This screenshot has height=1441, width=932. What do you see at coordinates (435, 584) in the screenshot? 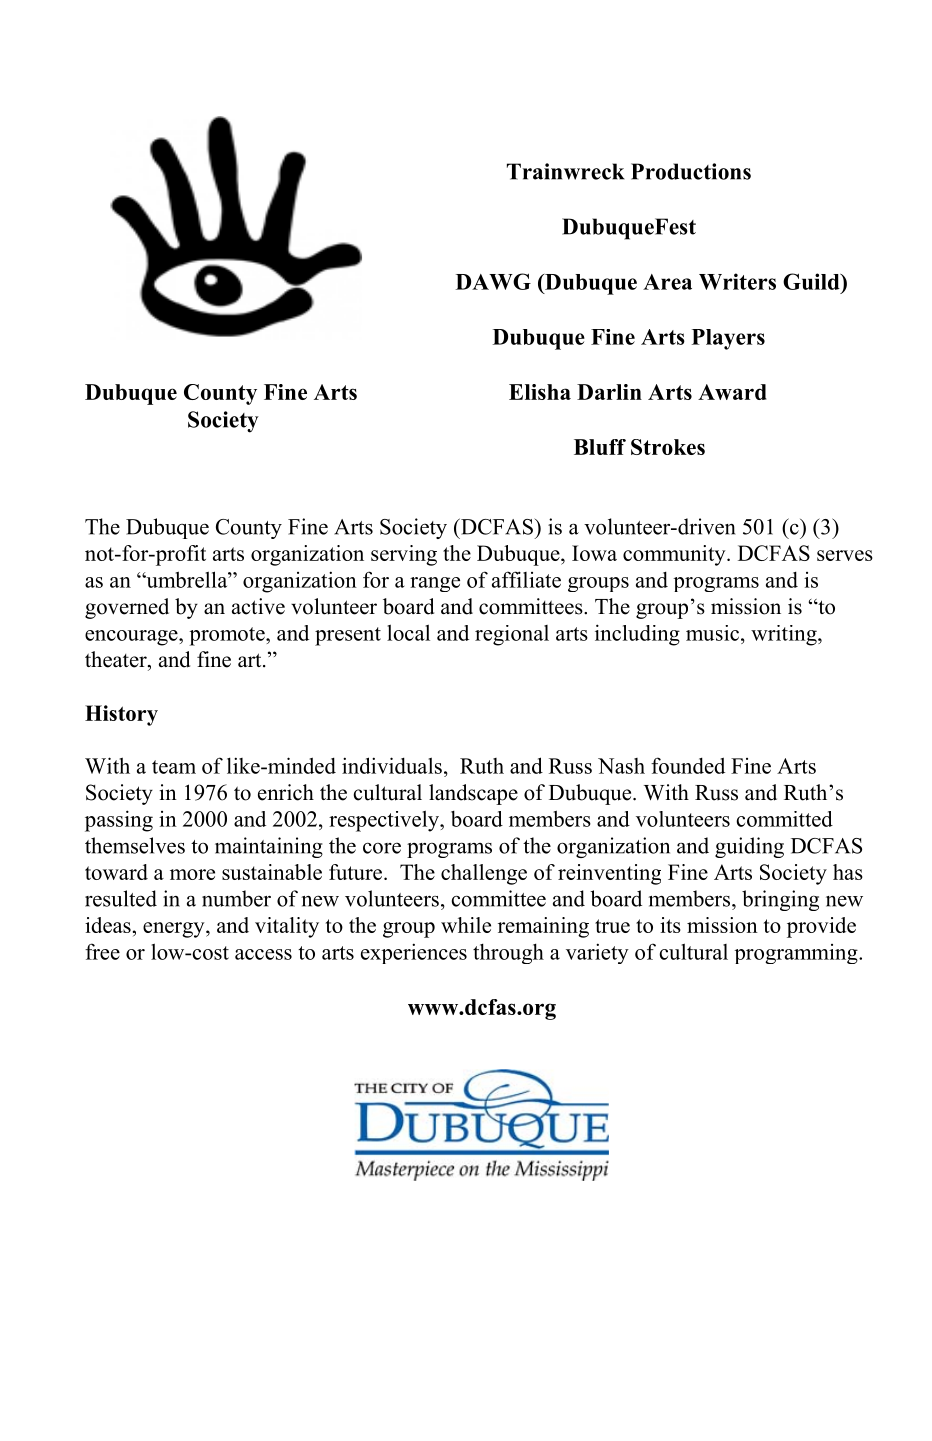
I see `range` at bounding box center [435, 584].
